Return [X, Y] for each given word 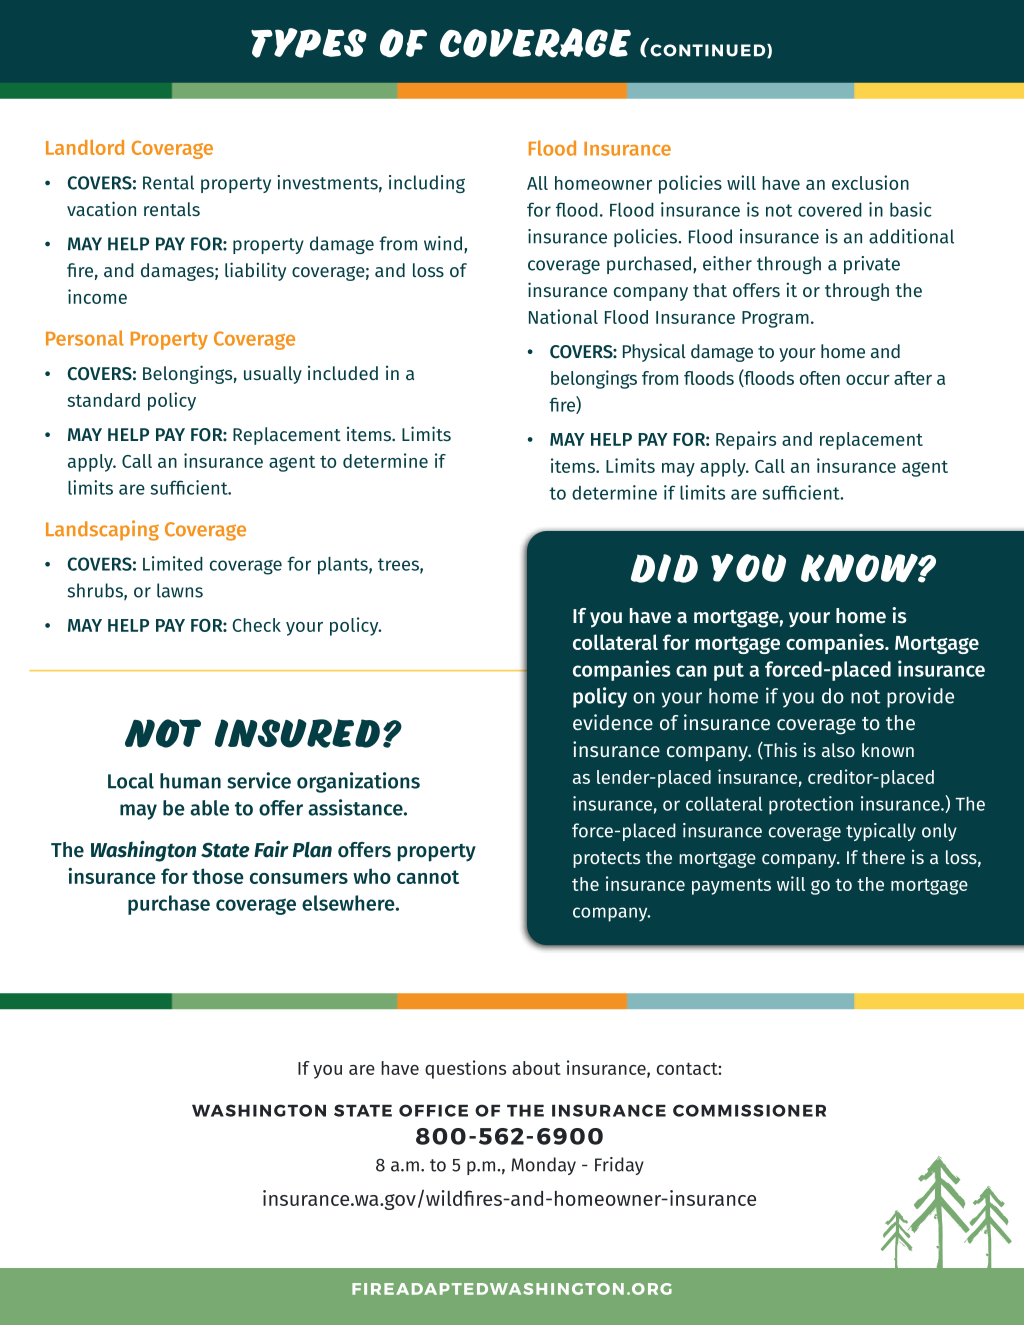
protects [606, 860]
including [427, 184]
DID [664, 568]
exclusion [870, 182]
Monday [543, 1166]
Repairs [746, 440]
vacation [101, 208]
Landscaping [102, 530]
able [209, 808]
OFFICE [433, 1110]
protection [811, 805]
